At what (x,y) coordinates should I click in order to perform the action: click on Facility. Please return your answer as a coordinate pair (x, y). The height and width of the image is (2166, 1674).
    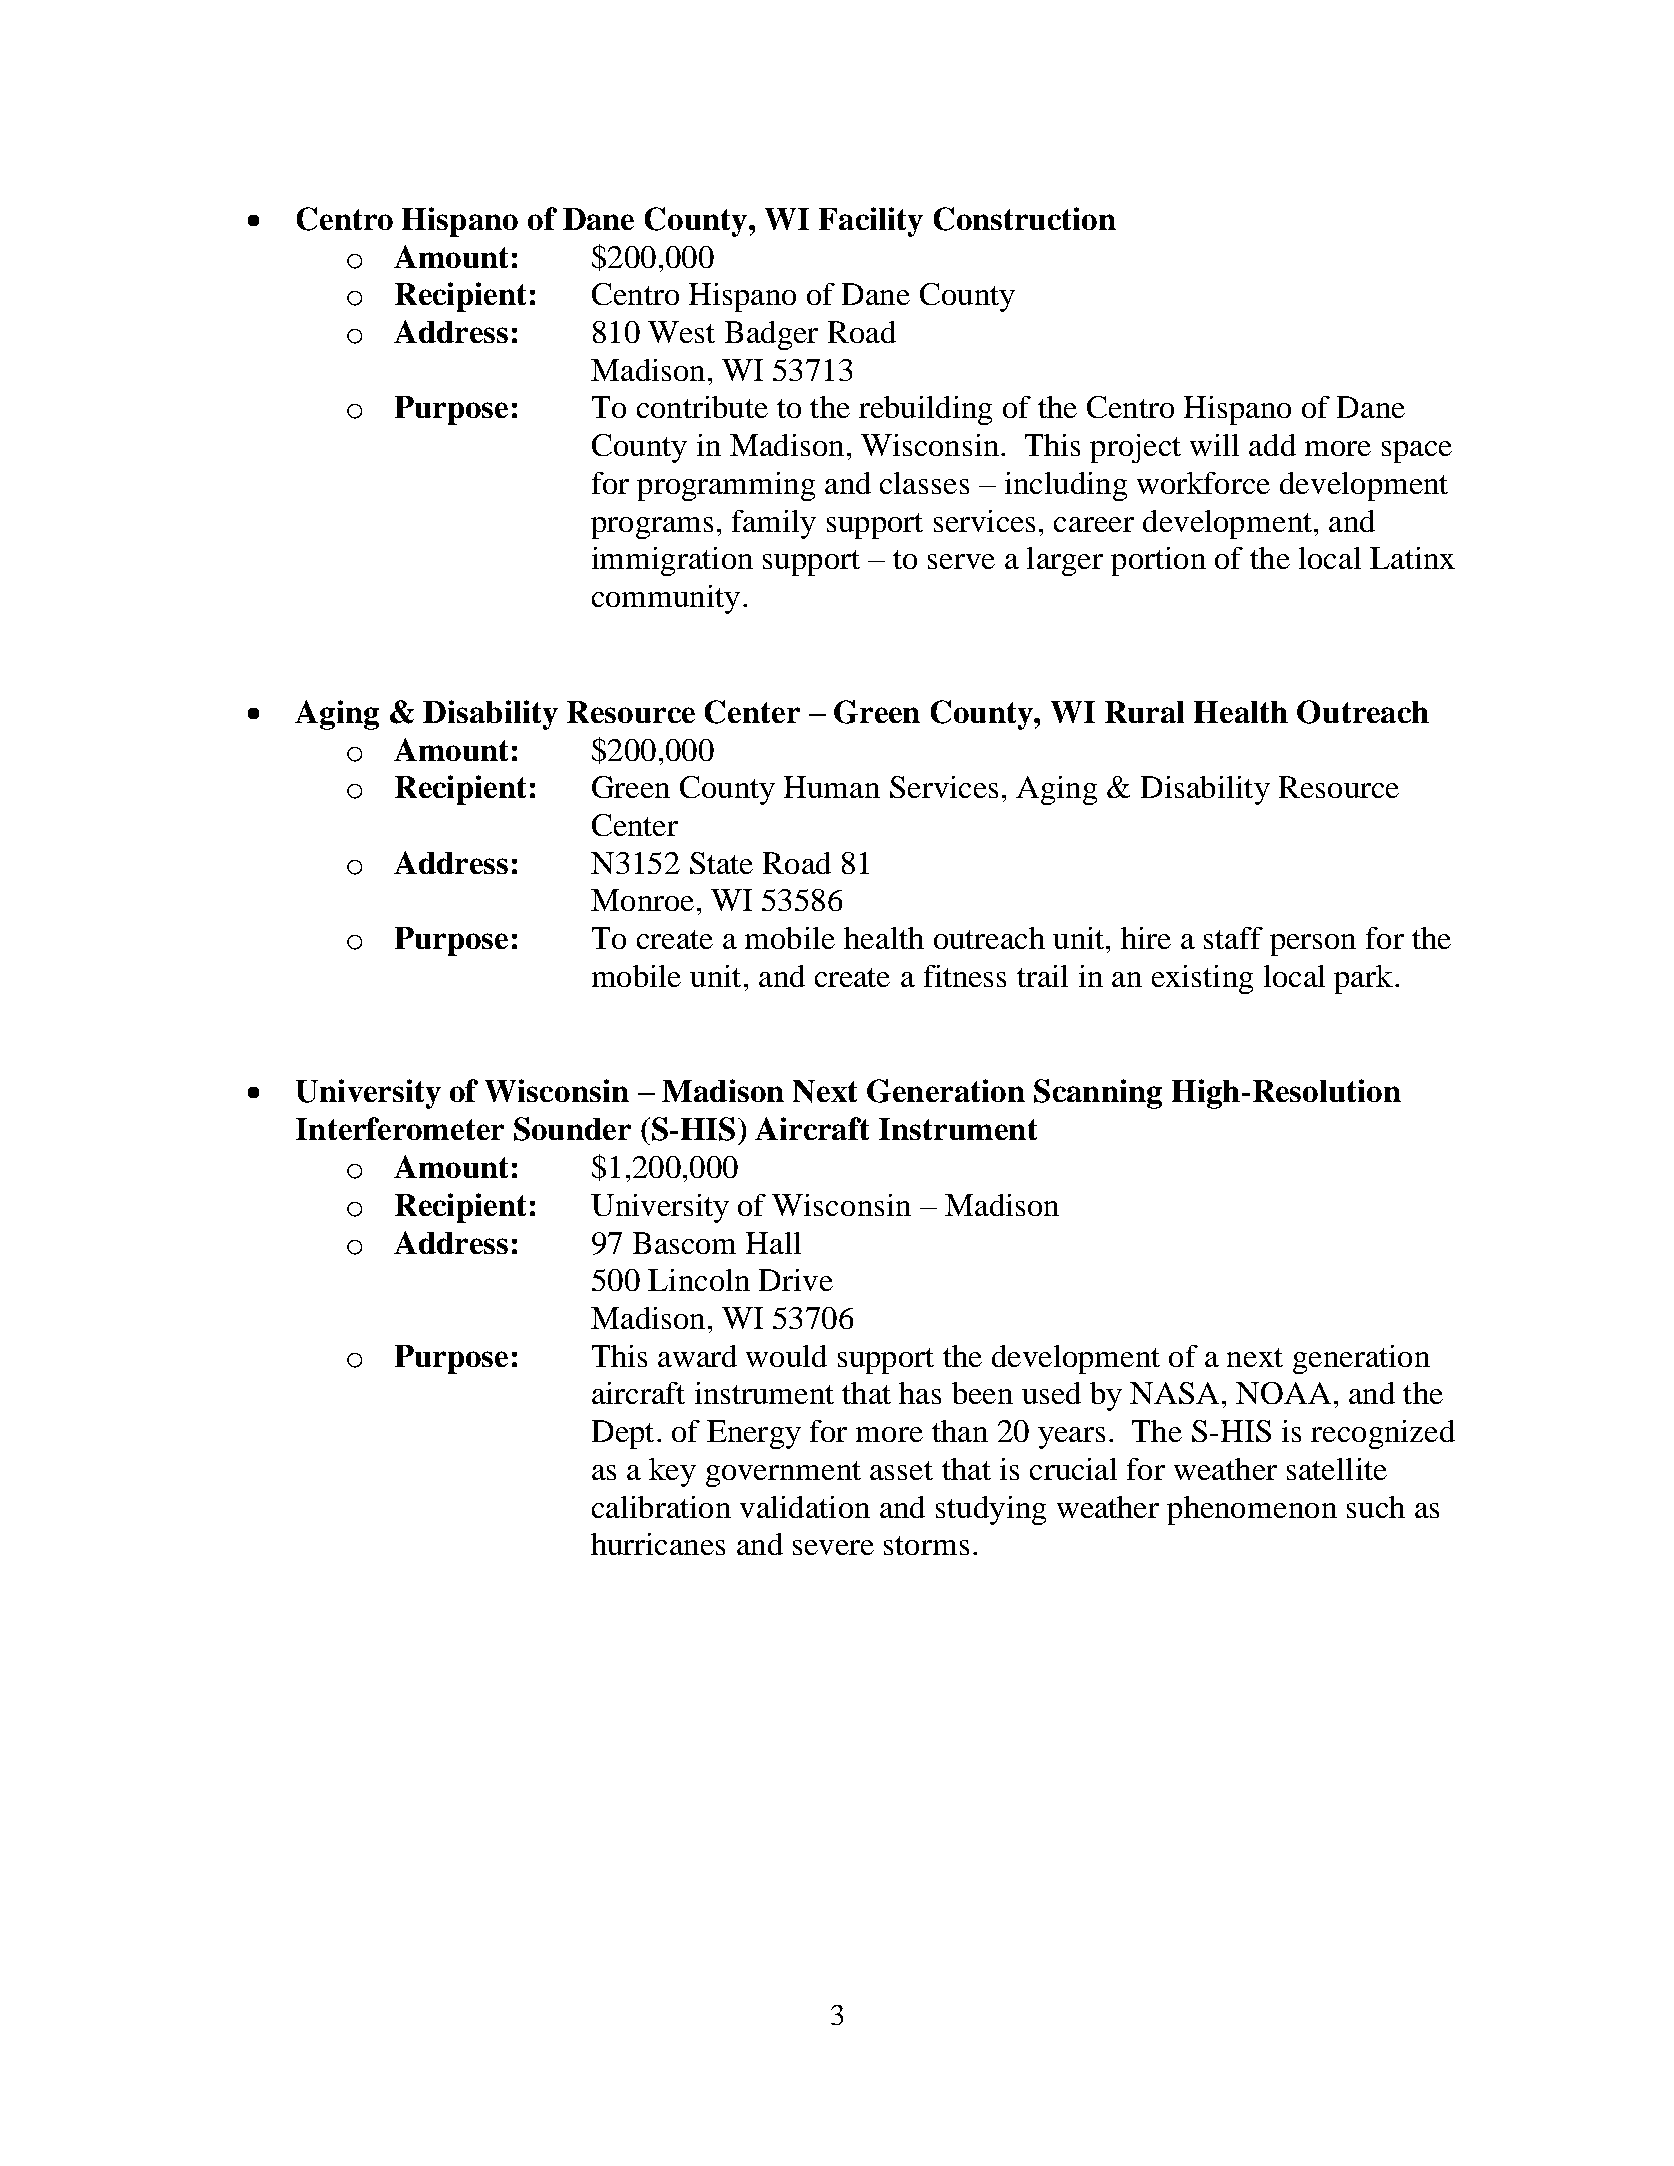
    Looking at the image, I should click on (871, 222).
